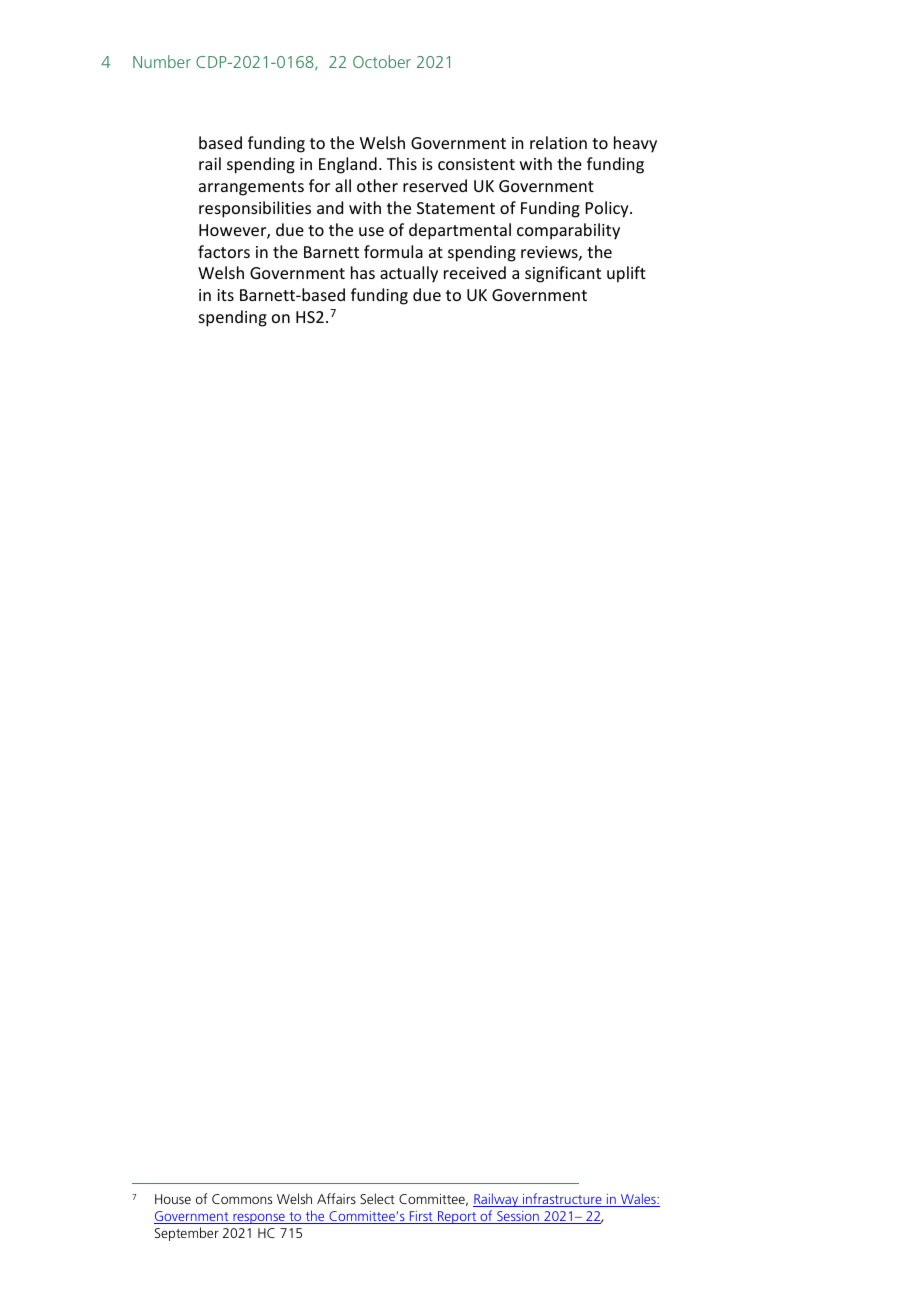 The width and height of the screenshot is (924, 1308). I want to click on significant, so click(563, 274).
